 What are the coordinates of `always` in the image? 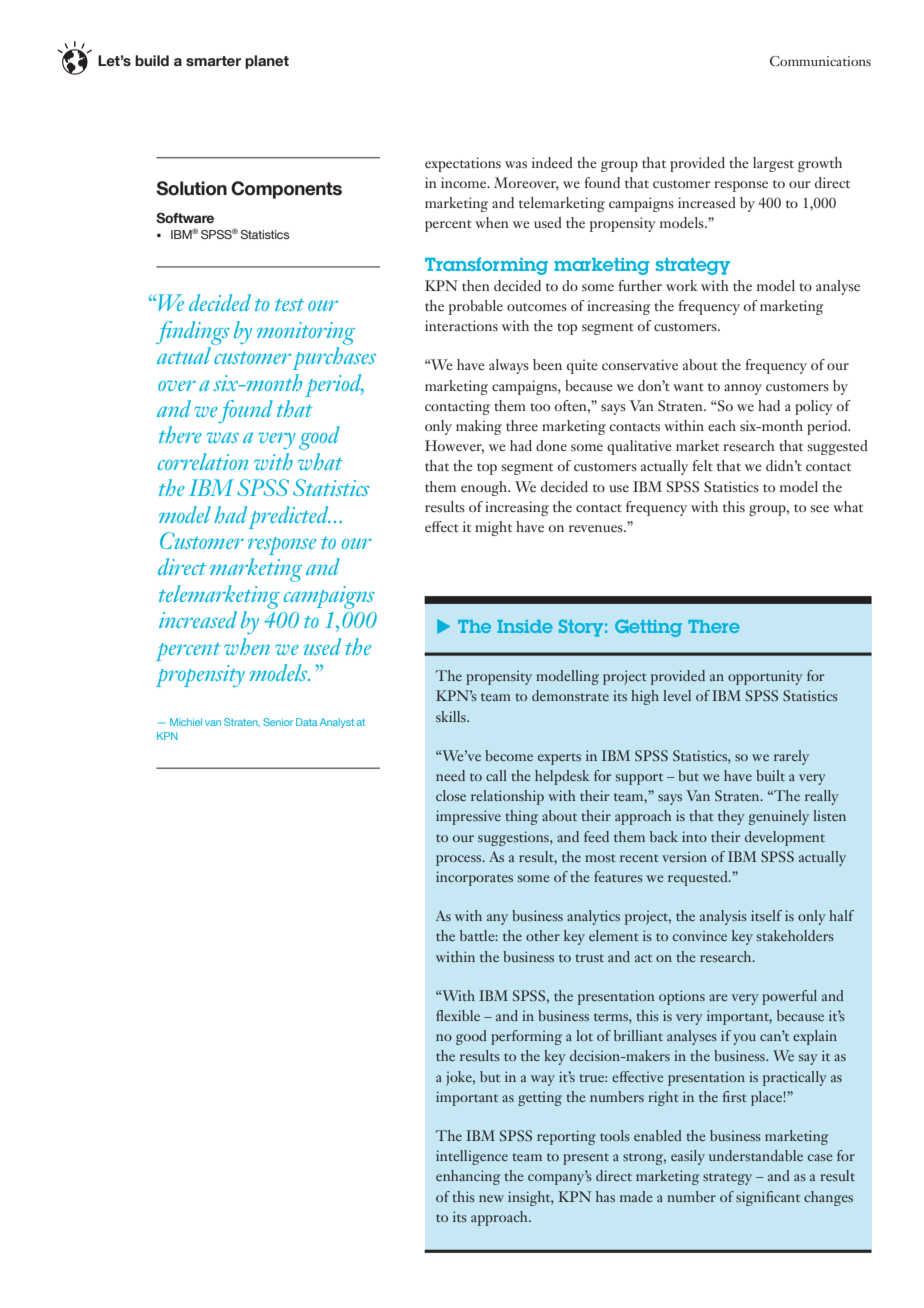 It's located at (509, 366).
